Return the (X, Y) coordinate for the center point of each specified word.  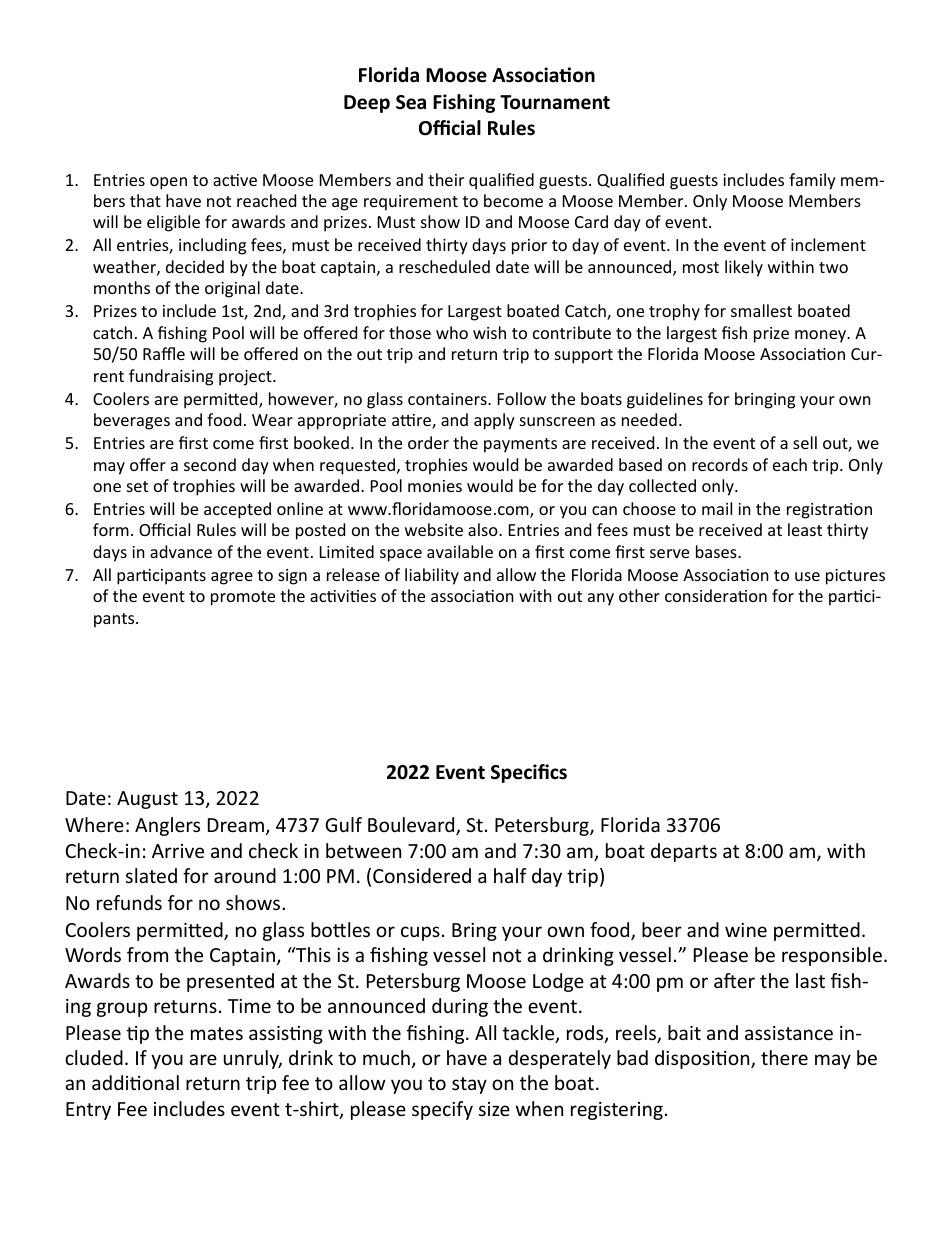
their (446, 179)
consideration (716, 595)
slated (151, 875)
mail (717, 508)
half (510, 875)
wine (746, 930)
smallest (761, 310)
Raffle (164, 353)
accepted (237, 510)
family (812, 181)
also (484, 529)
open (168, 183)
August (147, 800)
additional (135, 1082)
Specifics (529, 773)
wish (489, 332)
